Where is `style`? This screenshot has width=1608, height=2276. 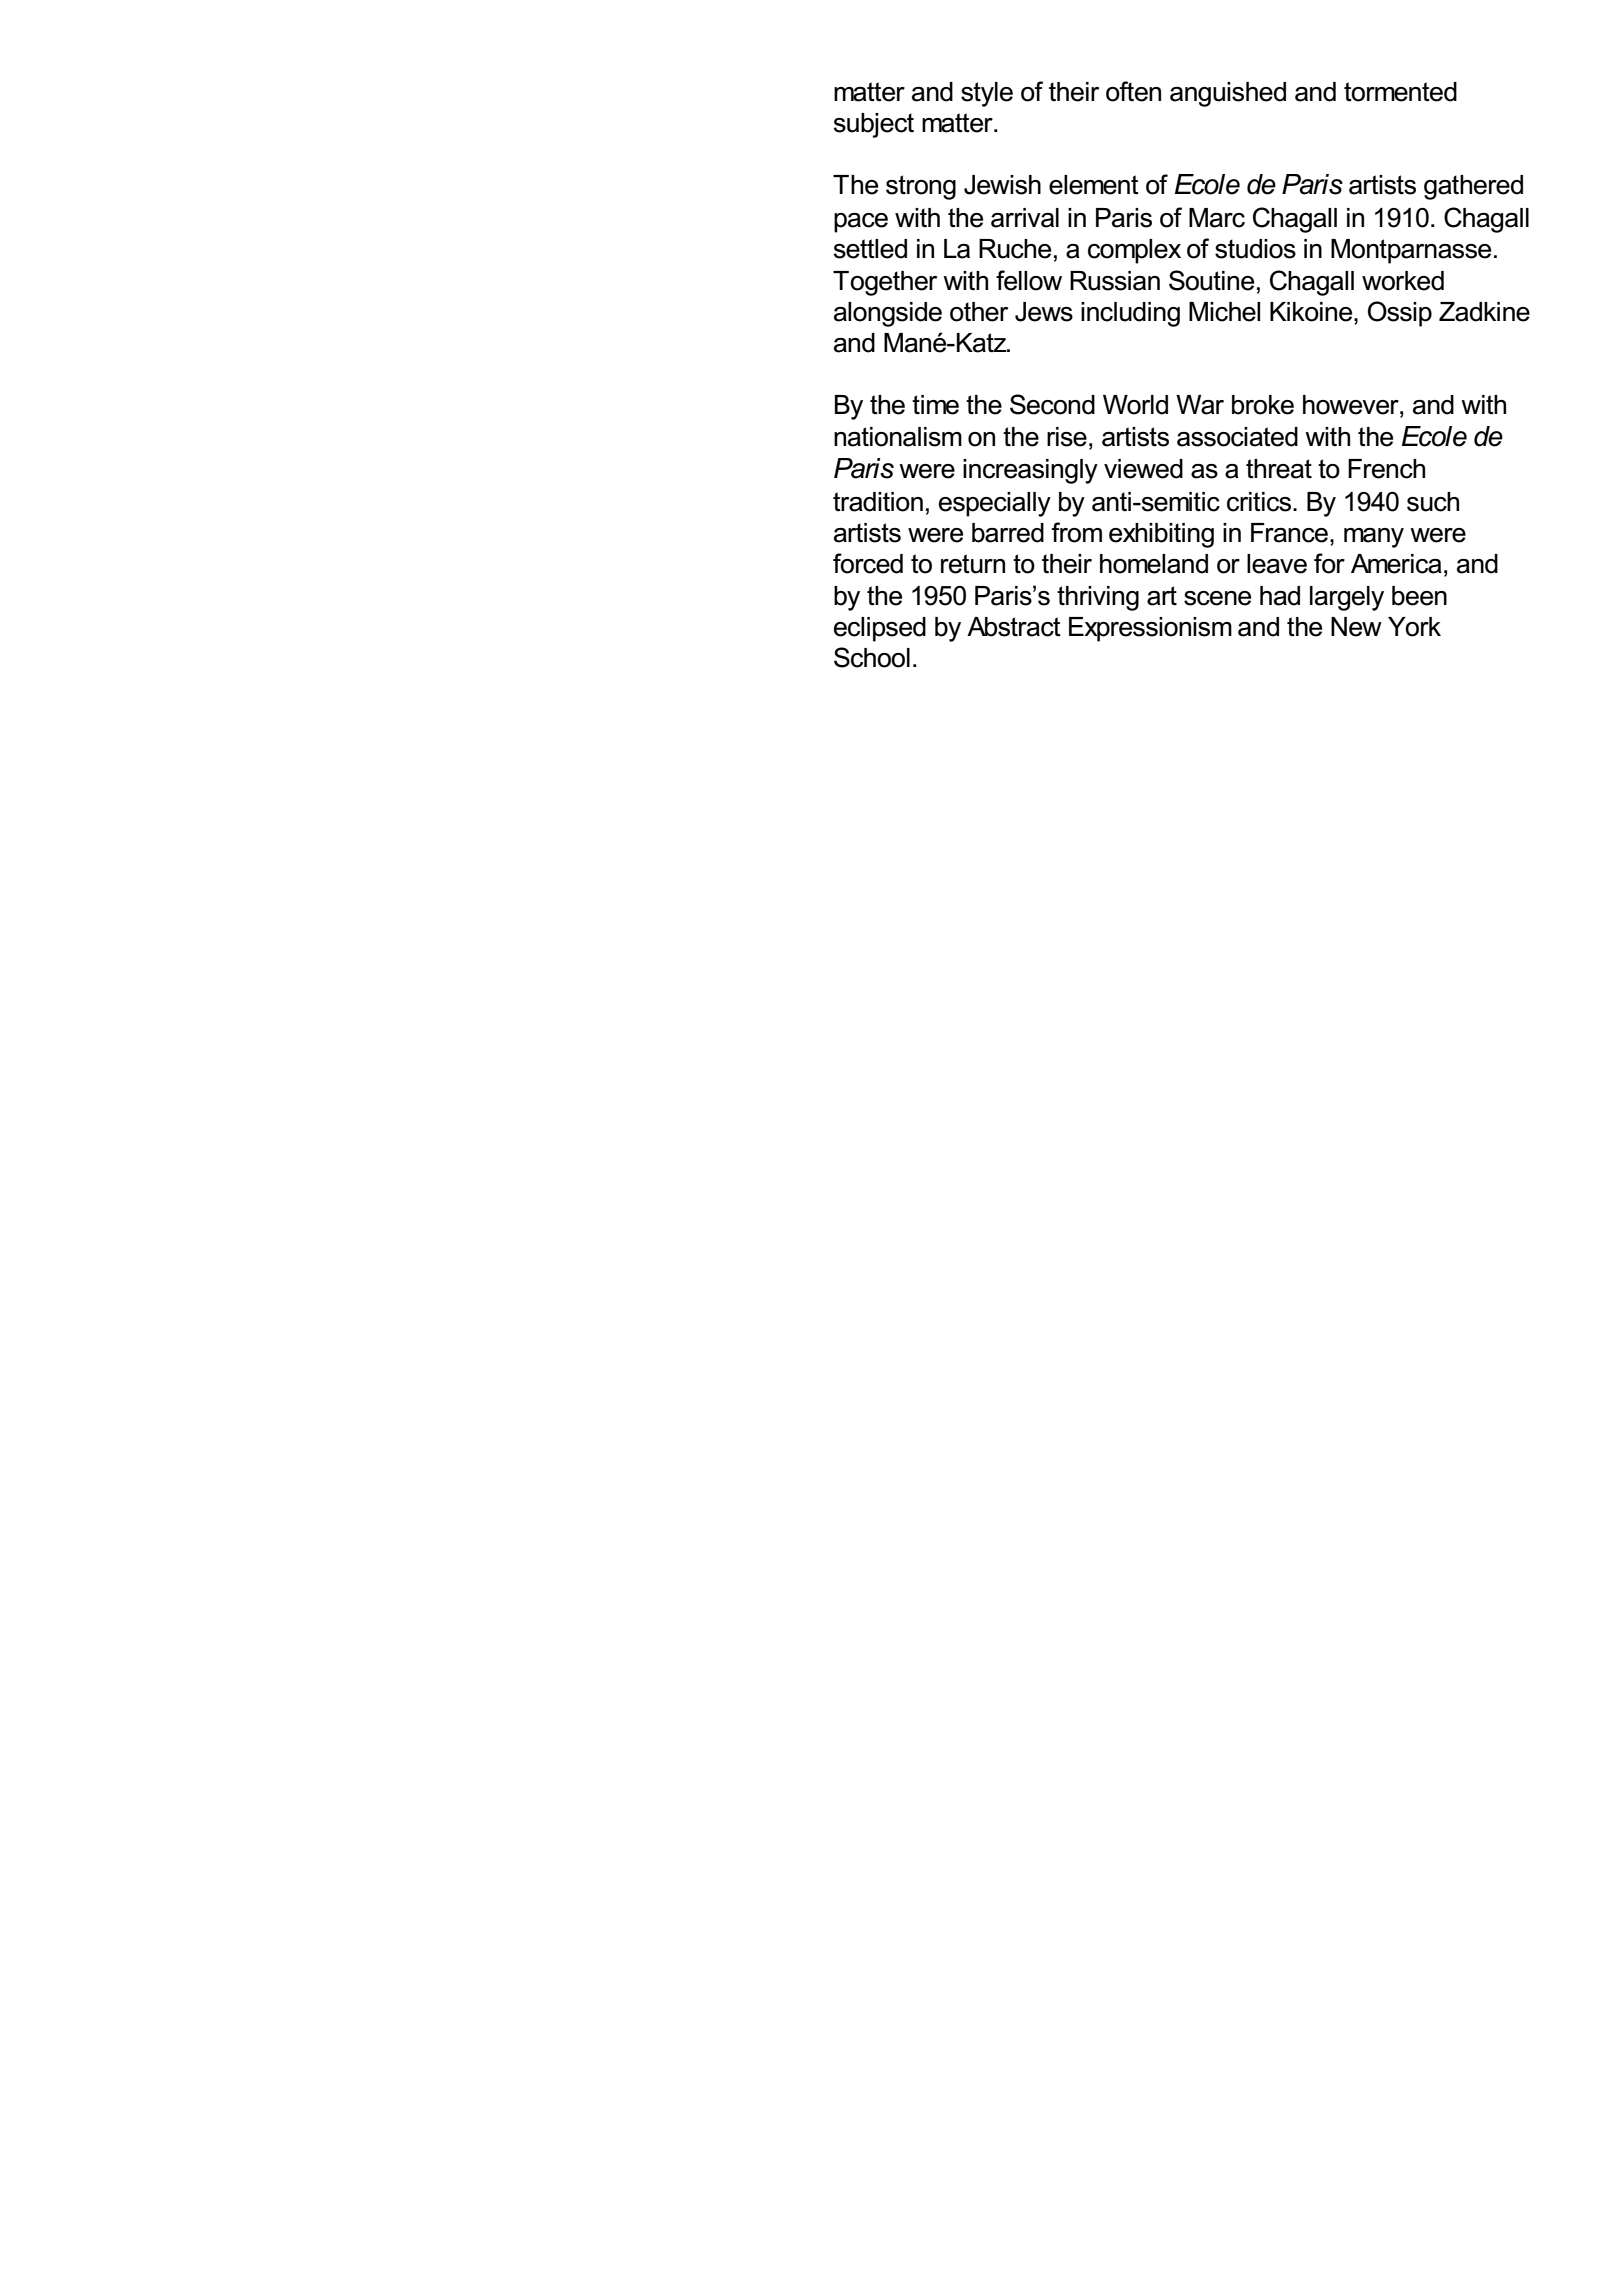 style is located at coordinates (987, 94).
